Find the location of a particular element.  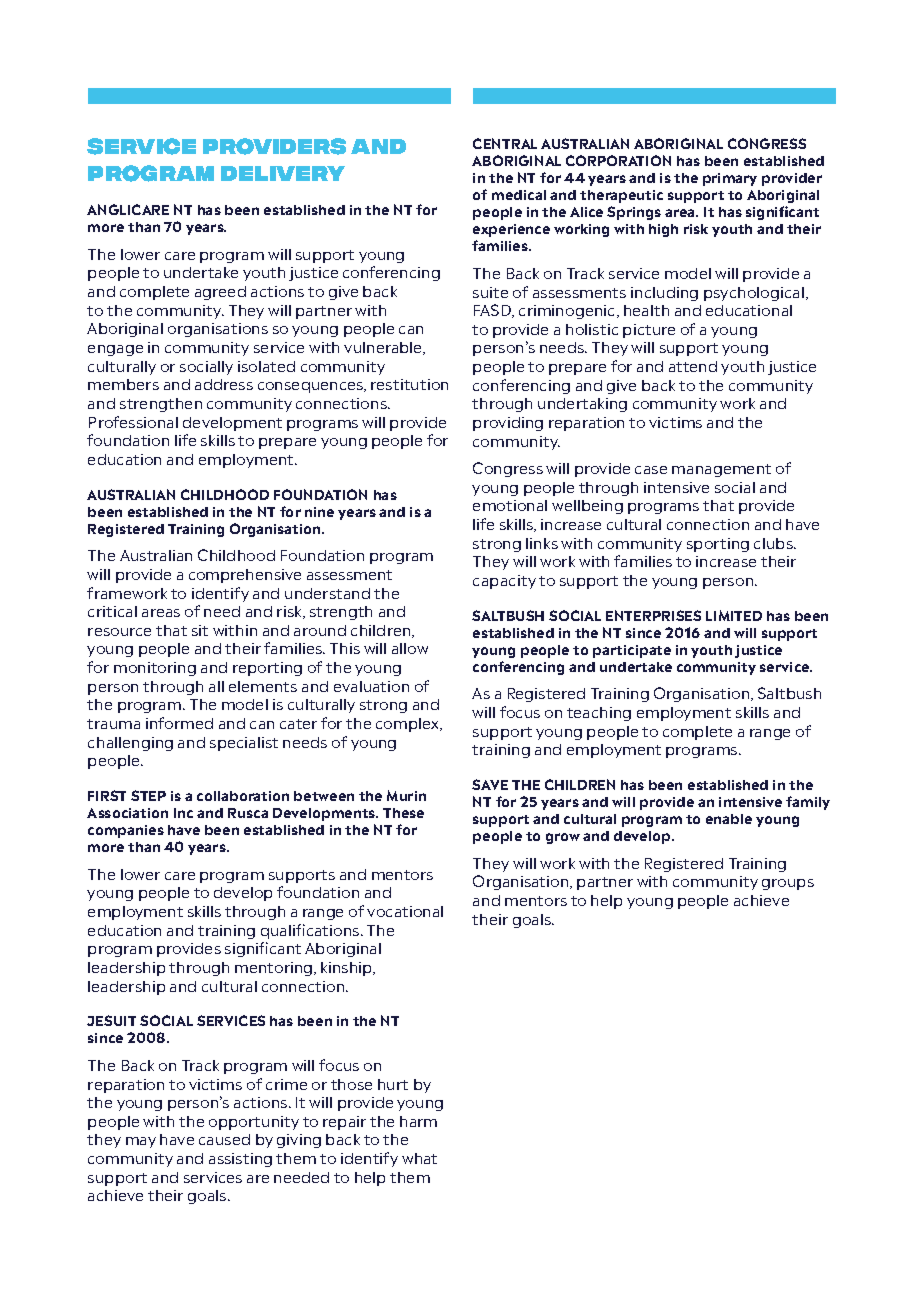

sit is located at coordinates (200, 630).
